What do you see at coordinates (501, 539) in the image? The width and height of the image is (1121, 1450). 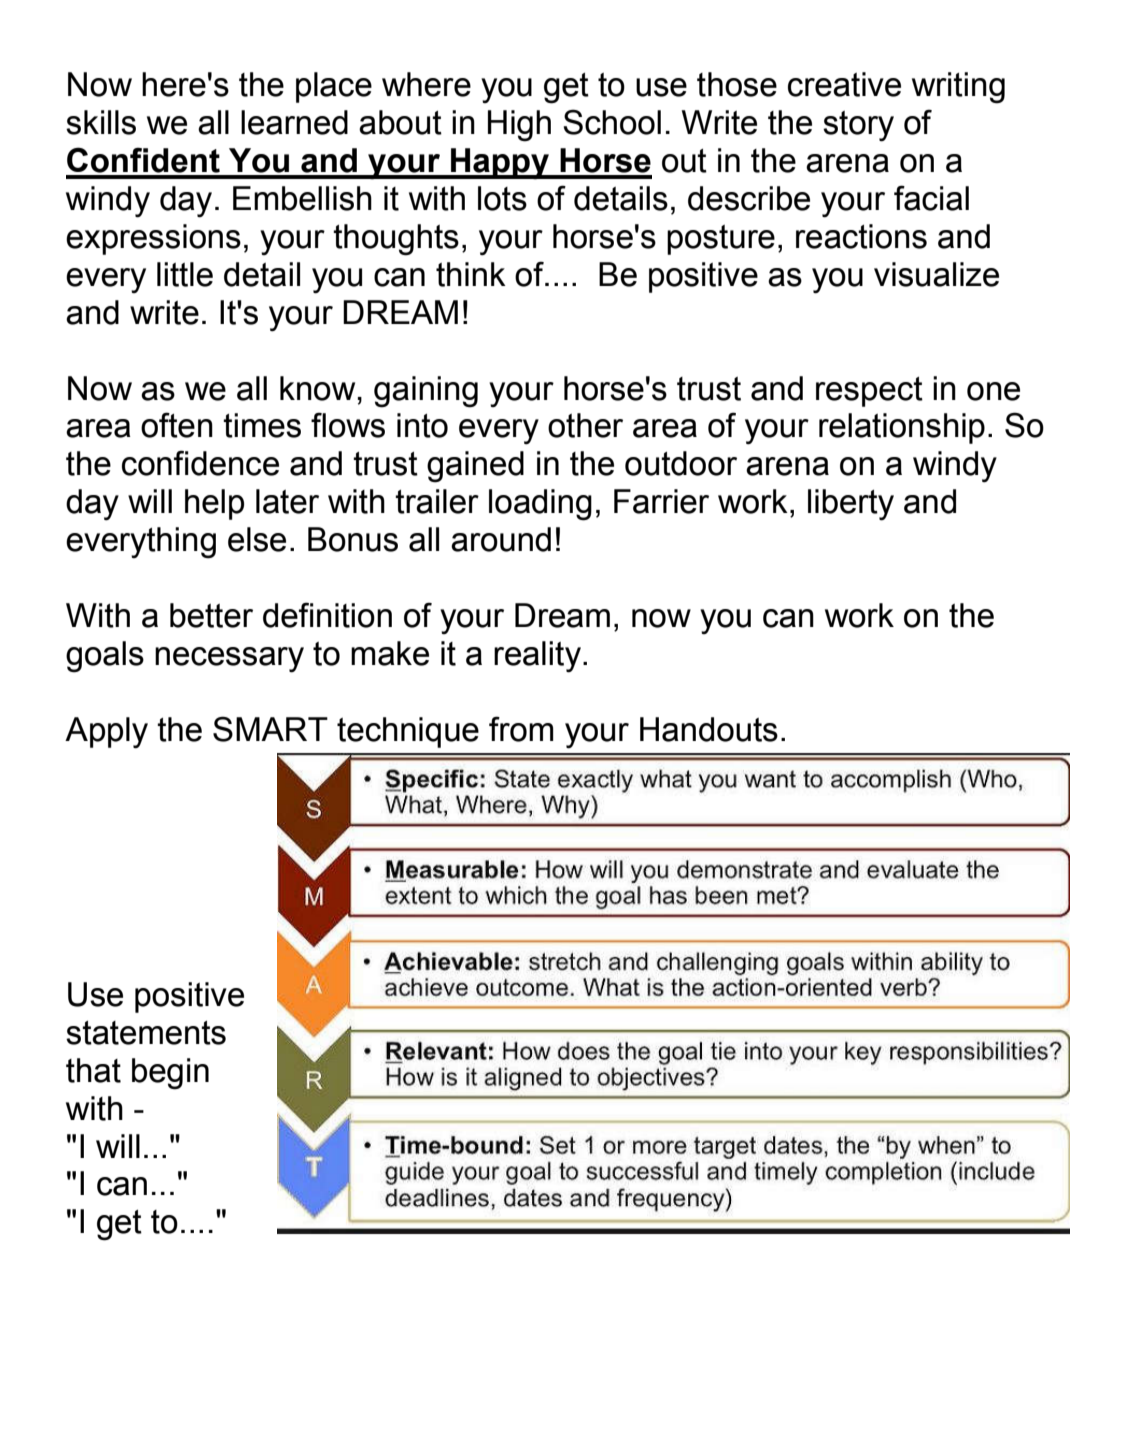 I see `around` at bounding box center [501, 539].
